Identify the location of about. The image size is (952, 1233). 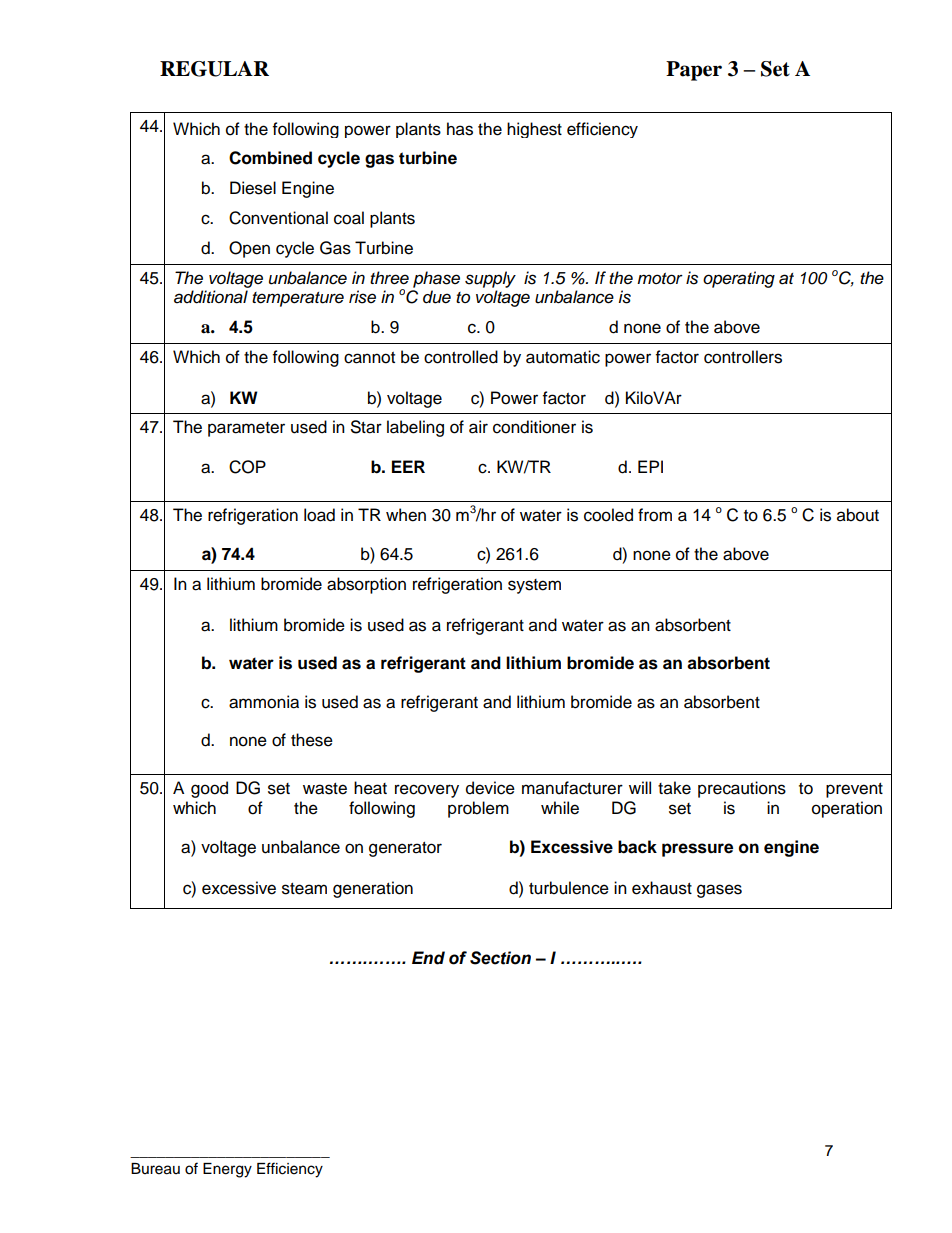
(858, 515).
